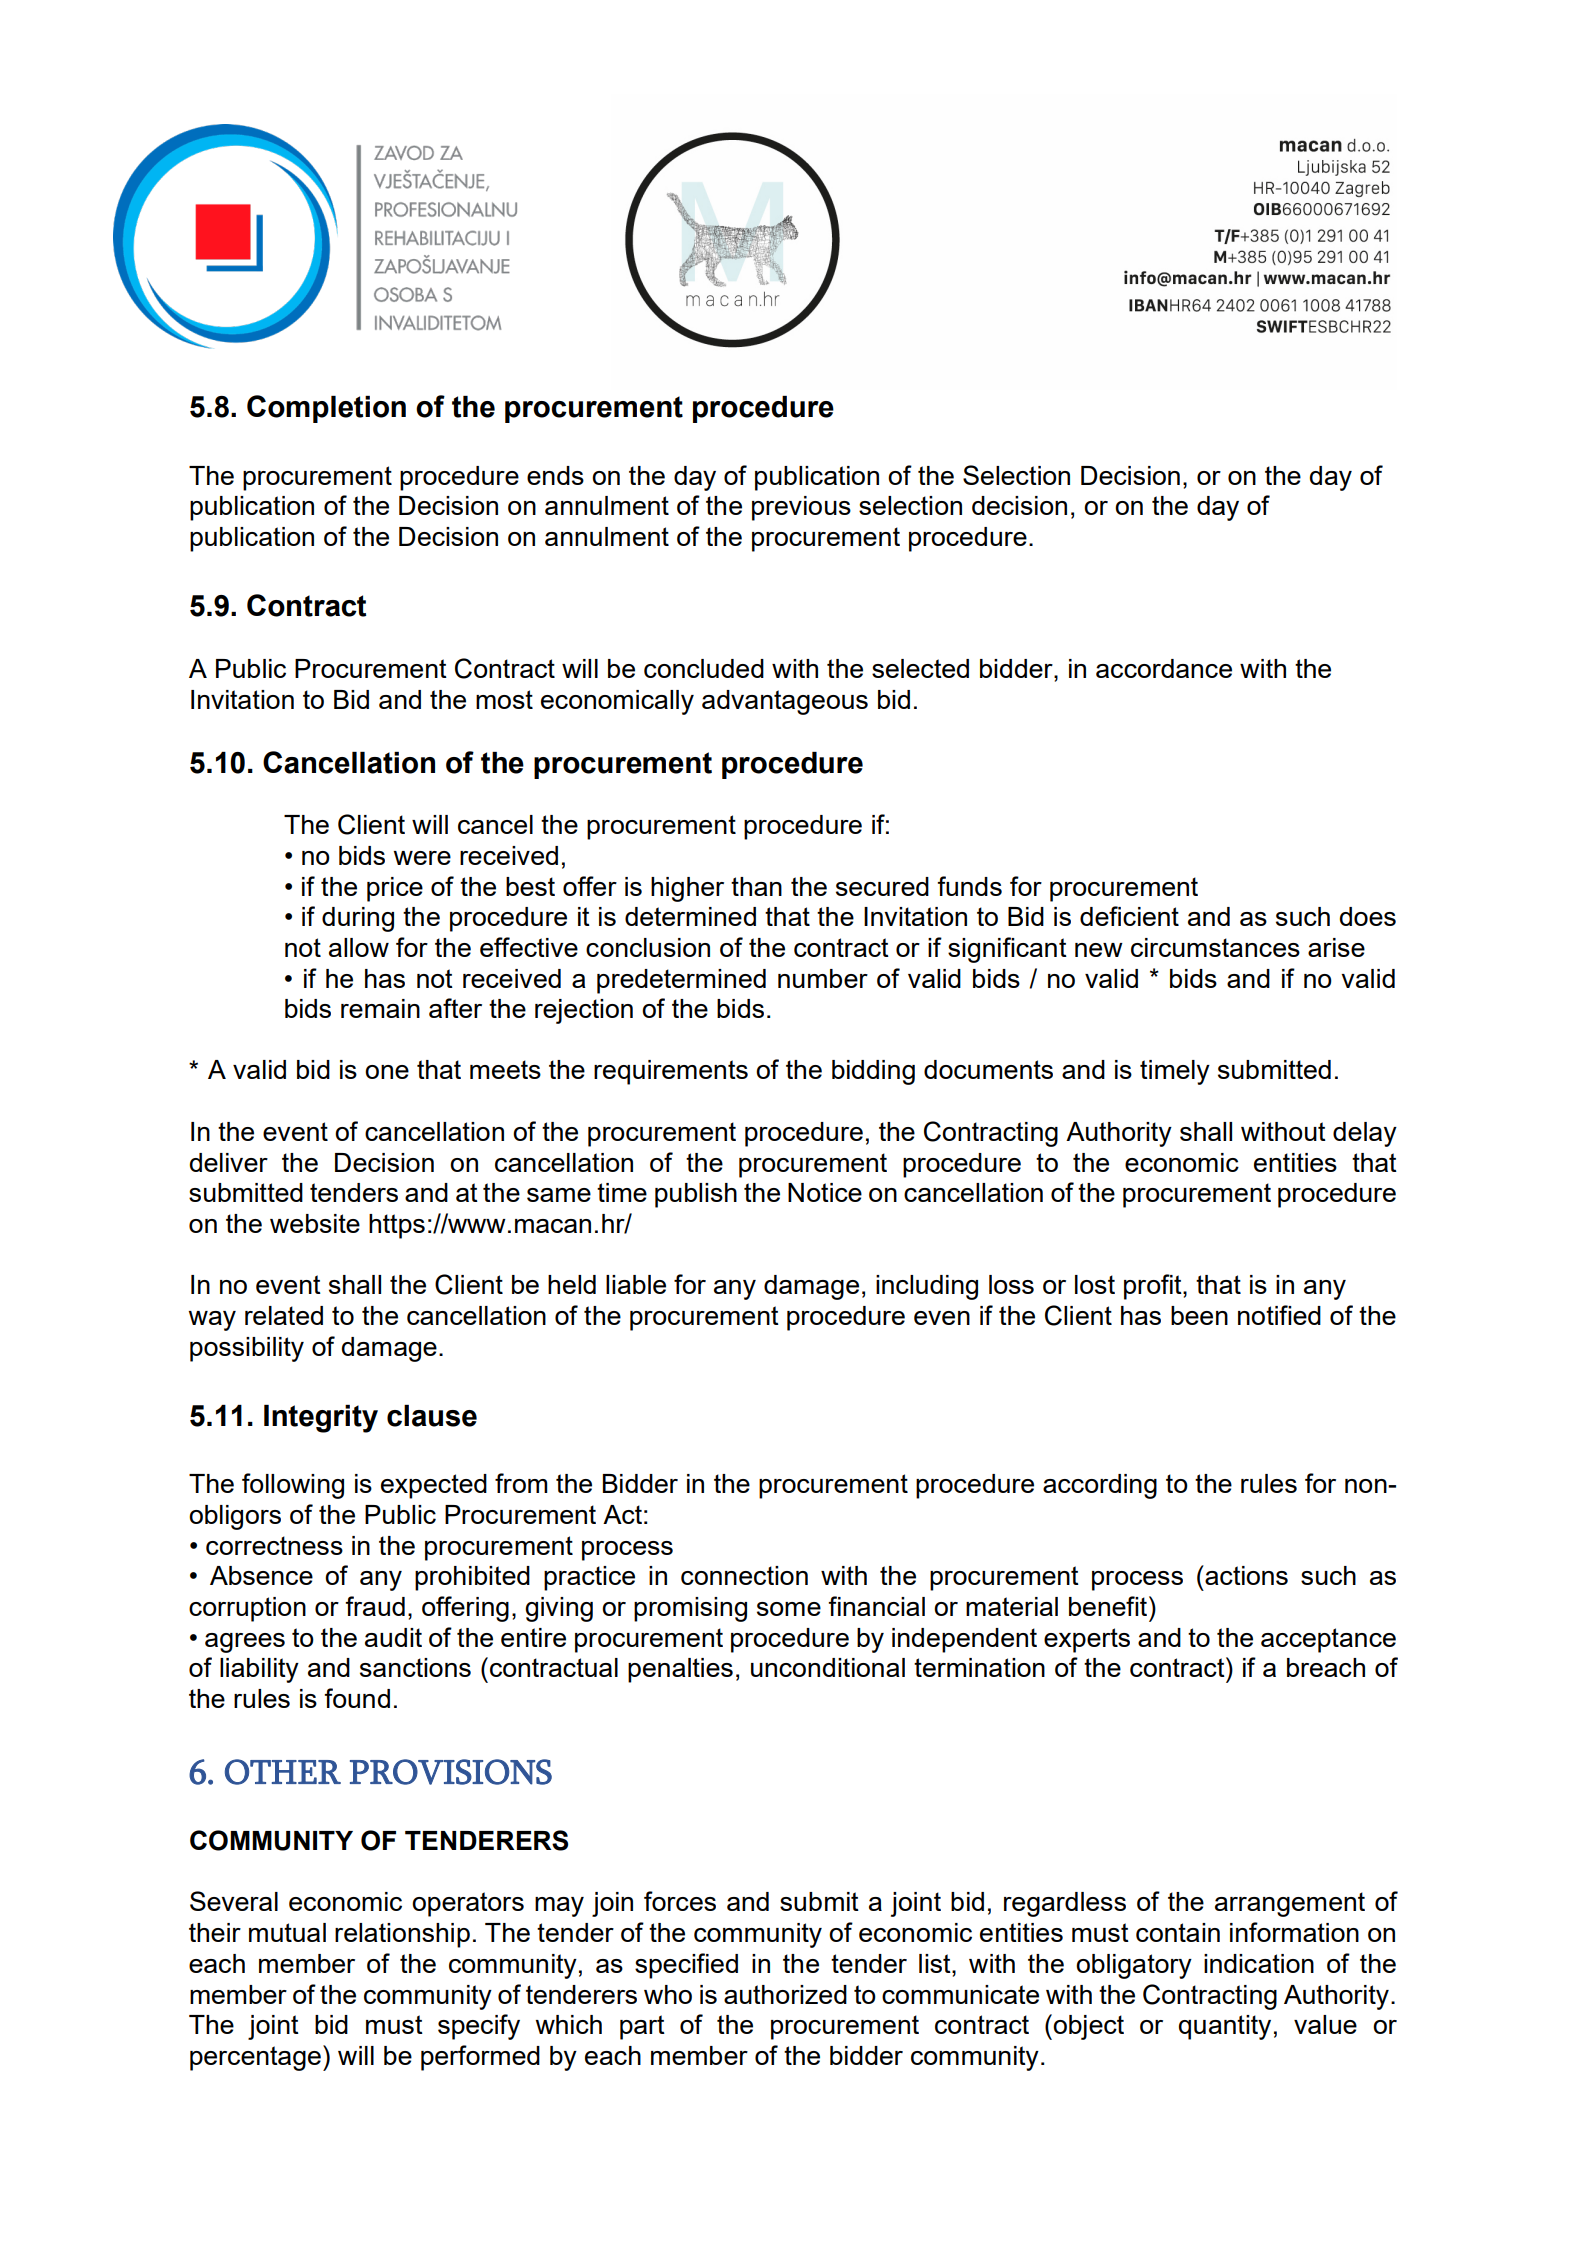  What do you see at coordinates (375, 1606) in the page?
I see `fraud` at bounding box center [375, 1606].
